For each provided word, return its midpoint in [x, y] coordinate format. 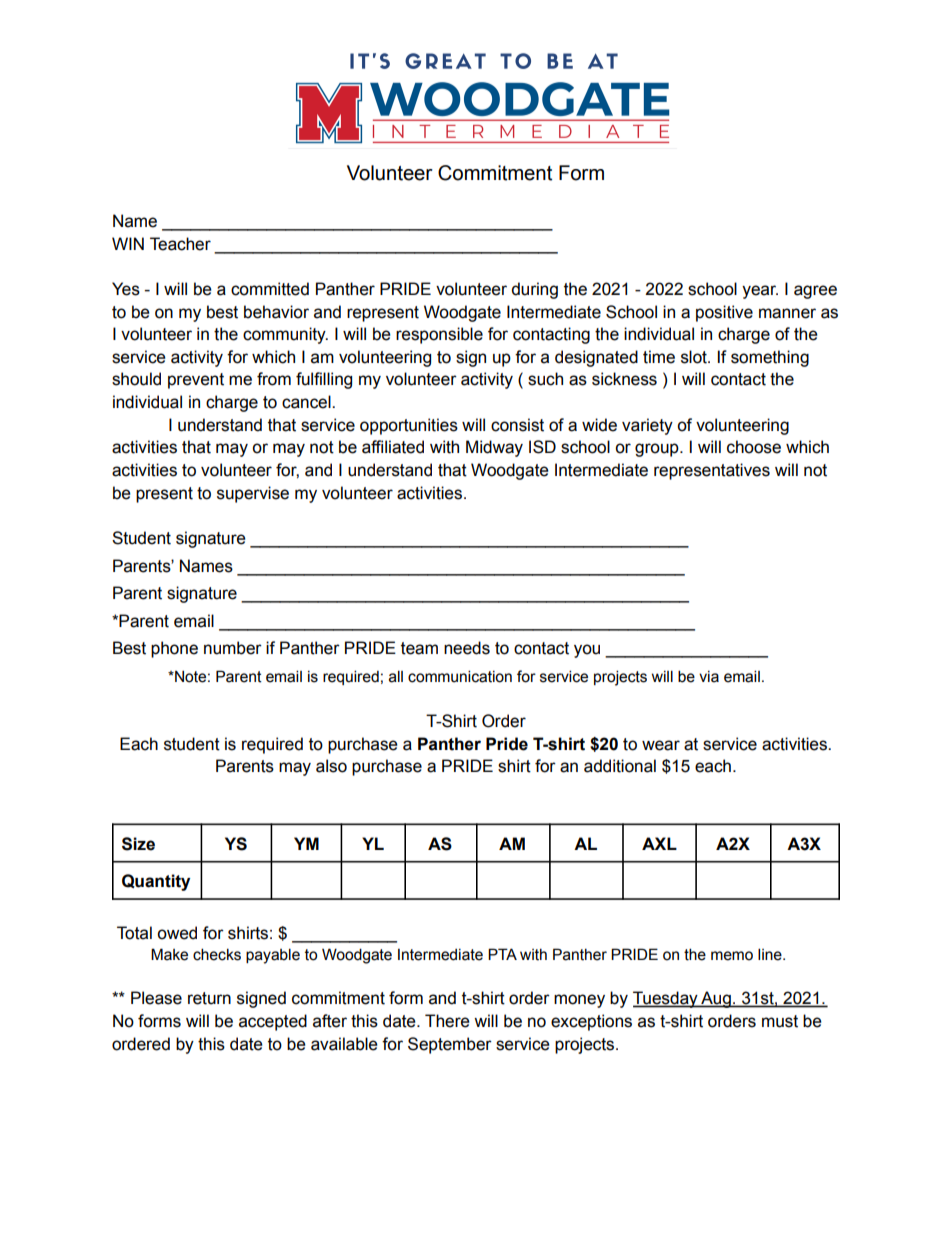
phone [174, 649]
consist [517, 425]
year [760, 292]
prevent [196, 381]
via [709, 677]
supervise [253, 494]
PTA [502, 954]
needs [467, 648]
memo [732, 956]
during [534, 290]
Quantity [156, 882]
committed [270, 289]
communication [460, 676]
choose [754, 447]
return [209, 998]
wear [661, 745]
